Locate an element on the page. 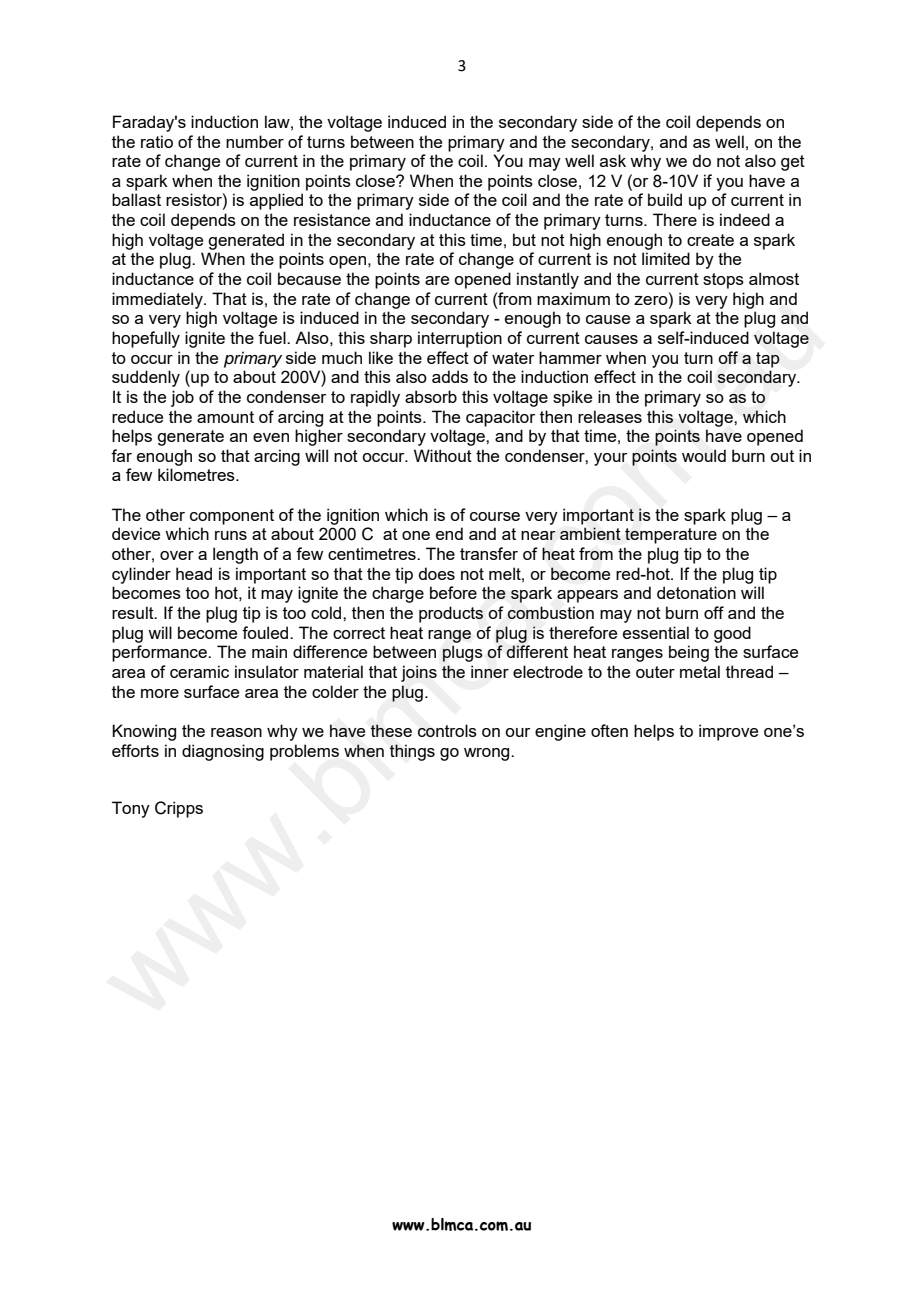  adds is located at coordinates (450, 376).
